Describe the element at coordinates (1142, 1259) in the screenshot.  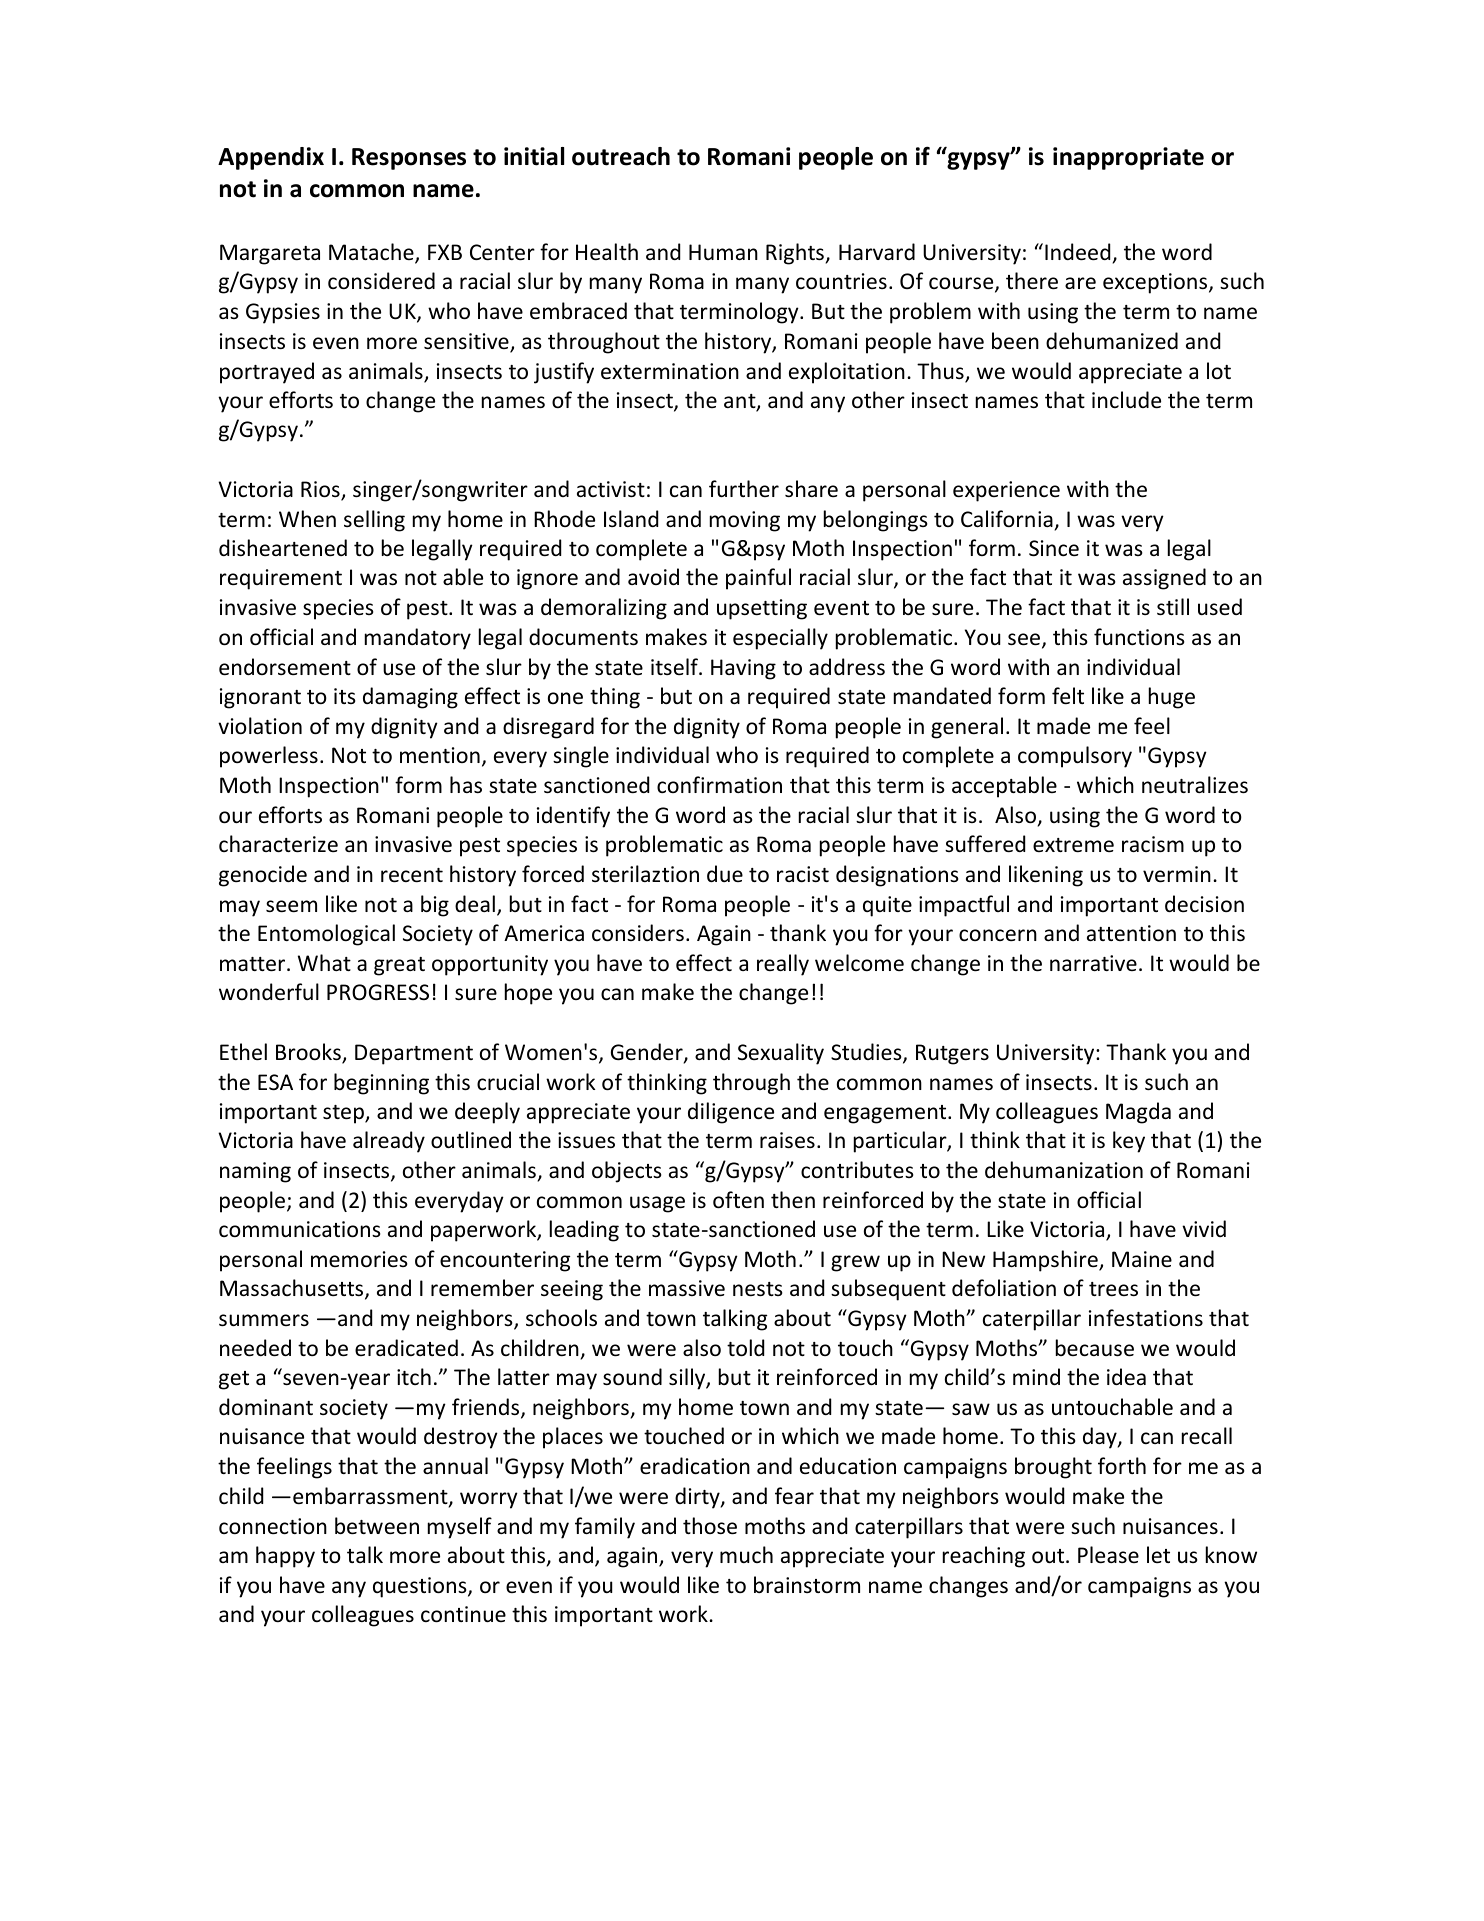
I see `Maine` at that location.
